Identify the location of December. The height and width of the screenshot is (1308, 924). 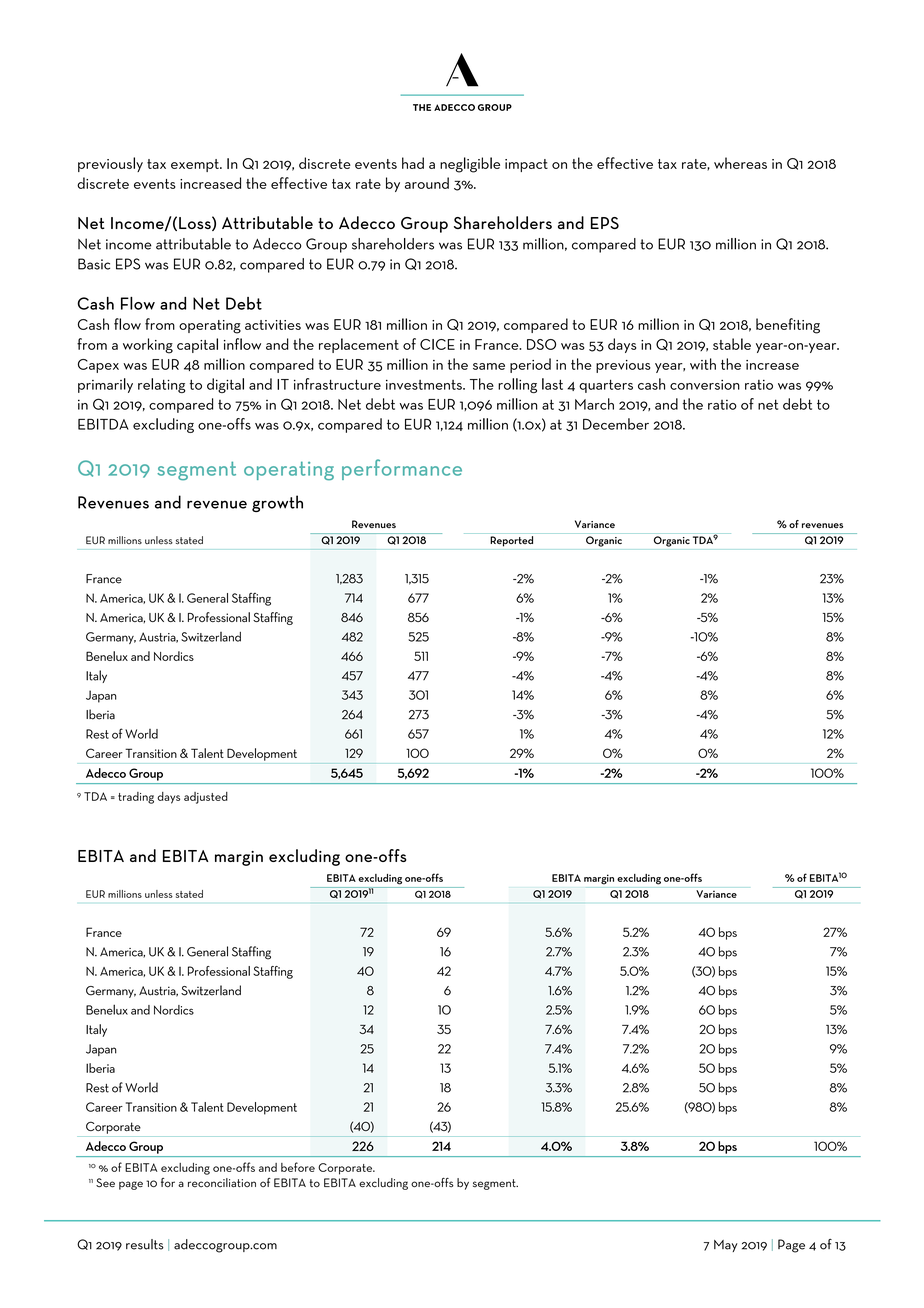
(616, 424).
